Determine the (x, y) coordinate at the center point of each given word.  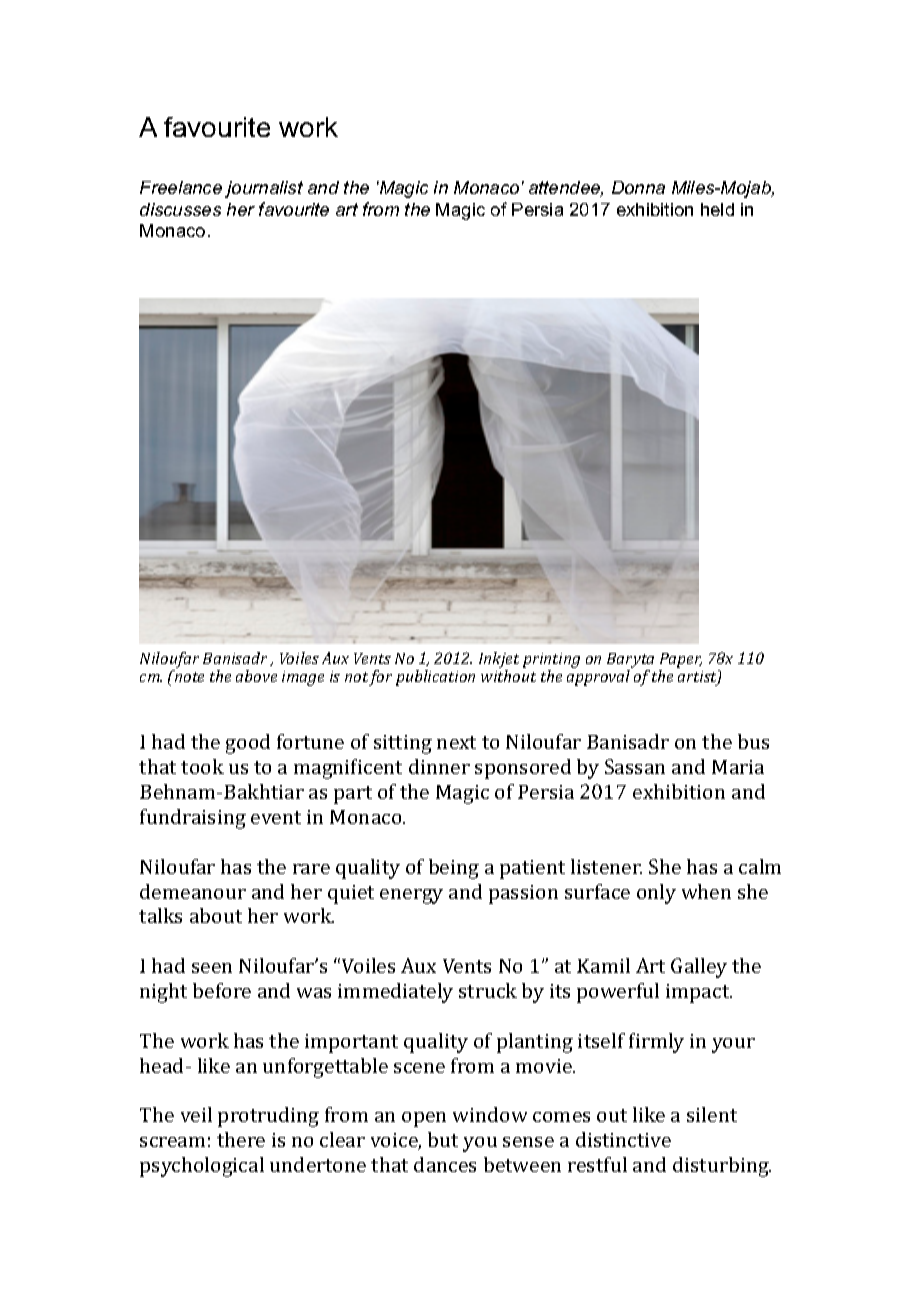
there (241, 1139)
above (256, 676)
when (706, 891)
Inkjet (499, 660)
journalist (264, 189)
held (717, 209)
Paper (681, 660)
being (454, 869)
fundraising (193, 819)
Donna (638, 187)
